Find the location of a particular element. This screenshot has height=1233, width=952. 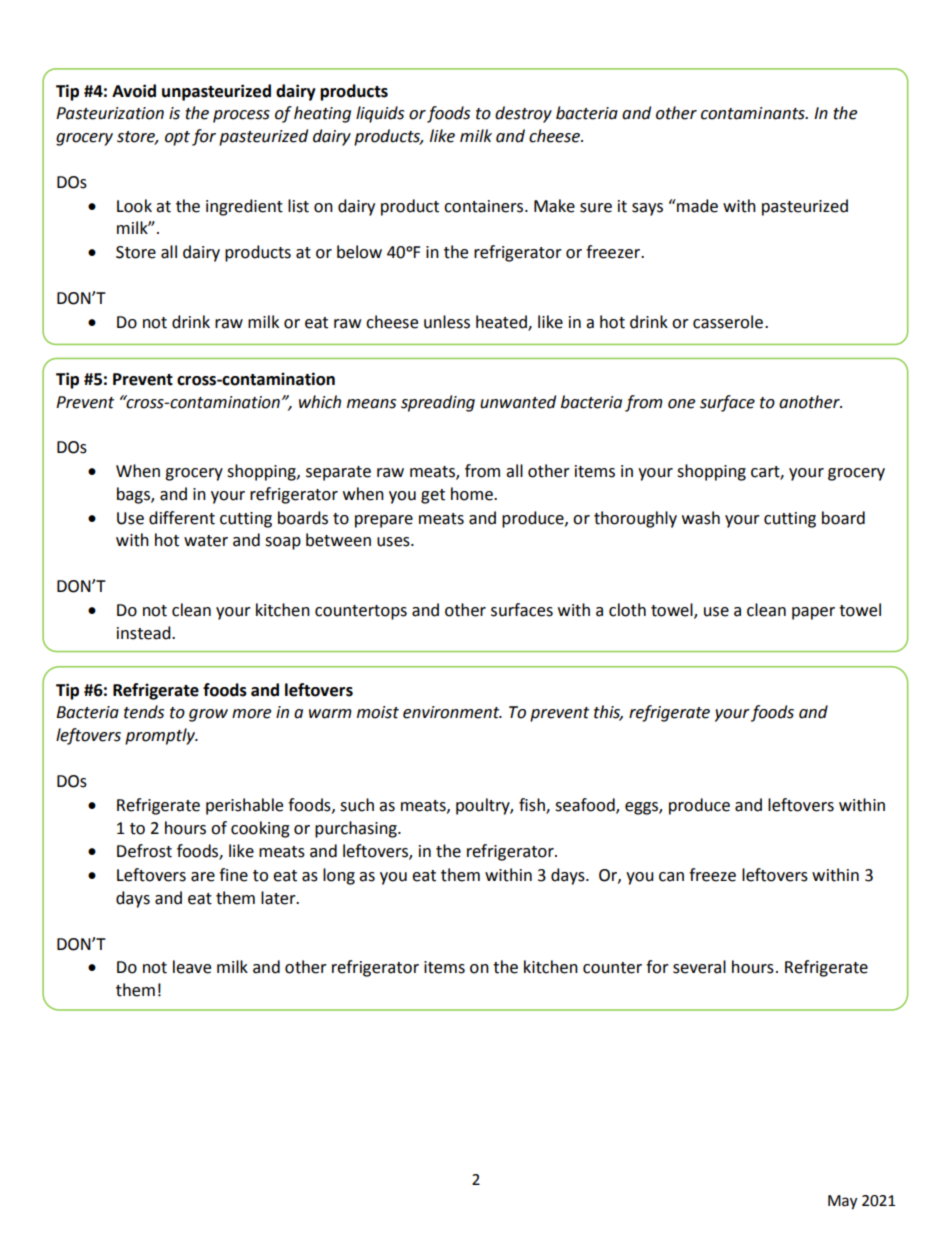

paper is located at coordinates (813, 613).
